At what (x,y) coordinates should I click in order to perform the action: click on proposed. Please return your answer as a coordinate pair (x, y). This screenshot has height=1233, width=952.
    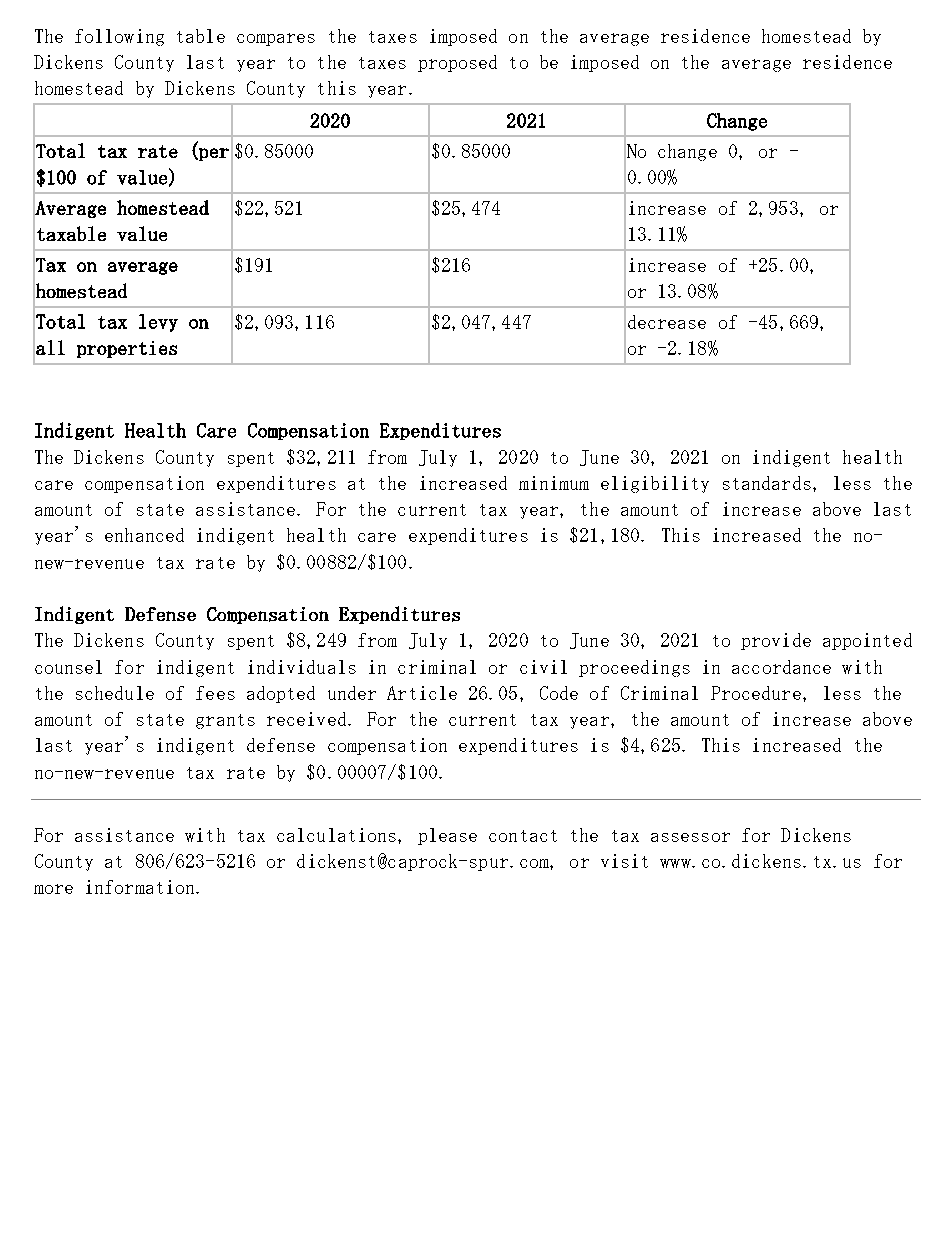
    Looking at the image, I should click on (457, 63).
